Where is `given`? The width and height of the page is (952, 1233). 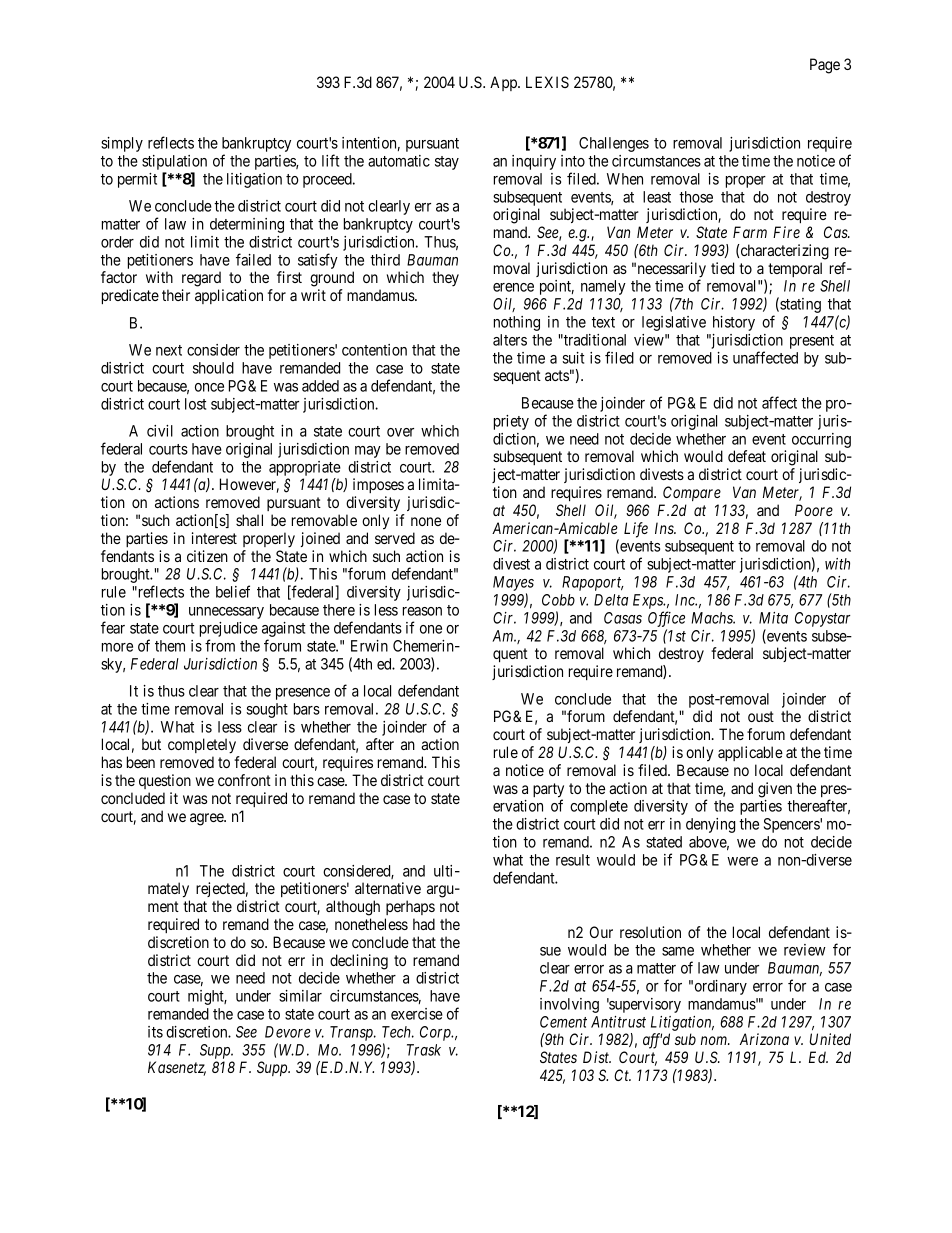 given is located at coordinates (775, 790).
